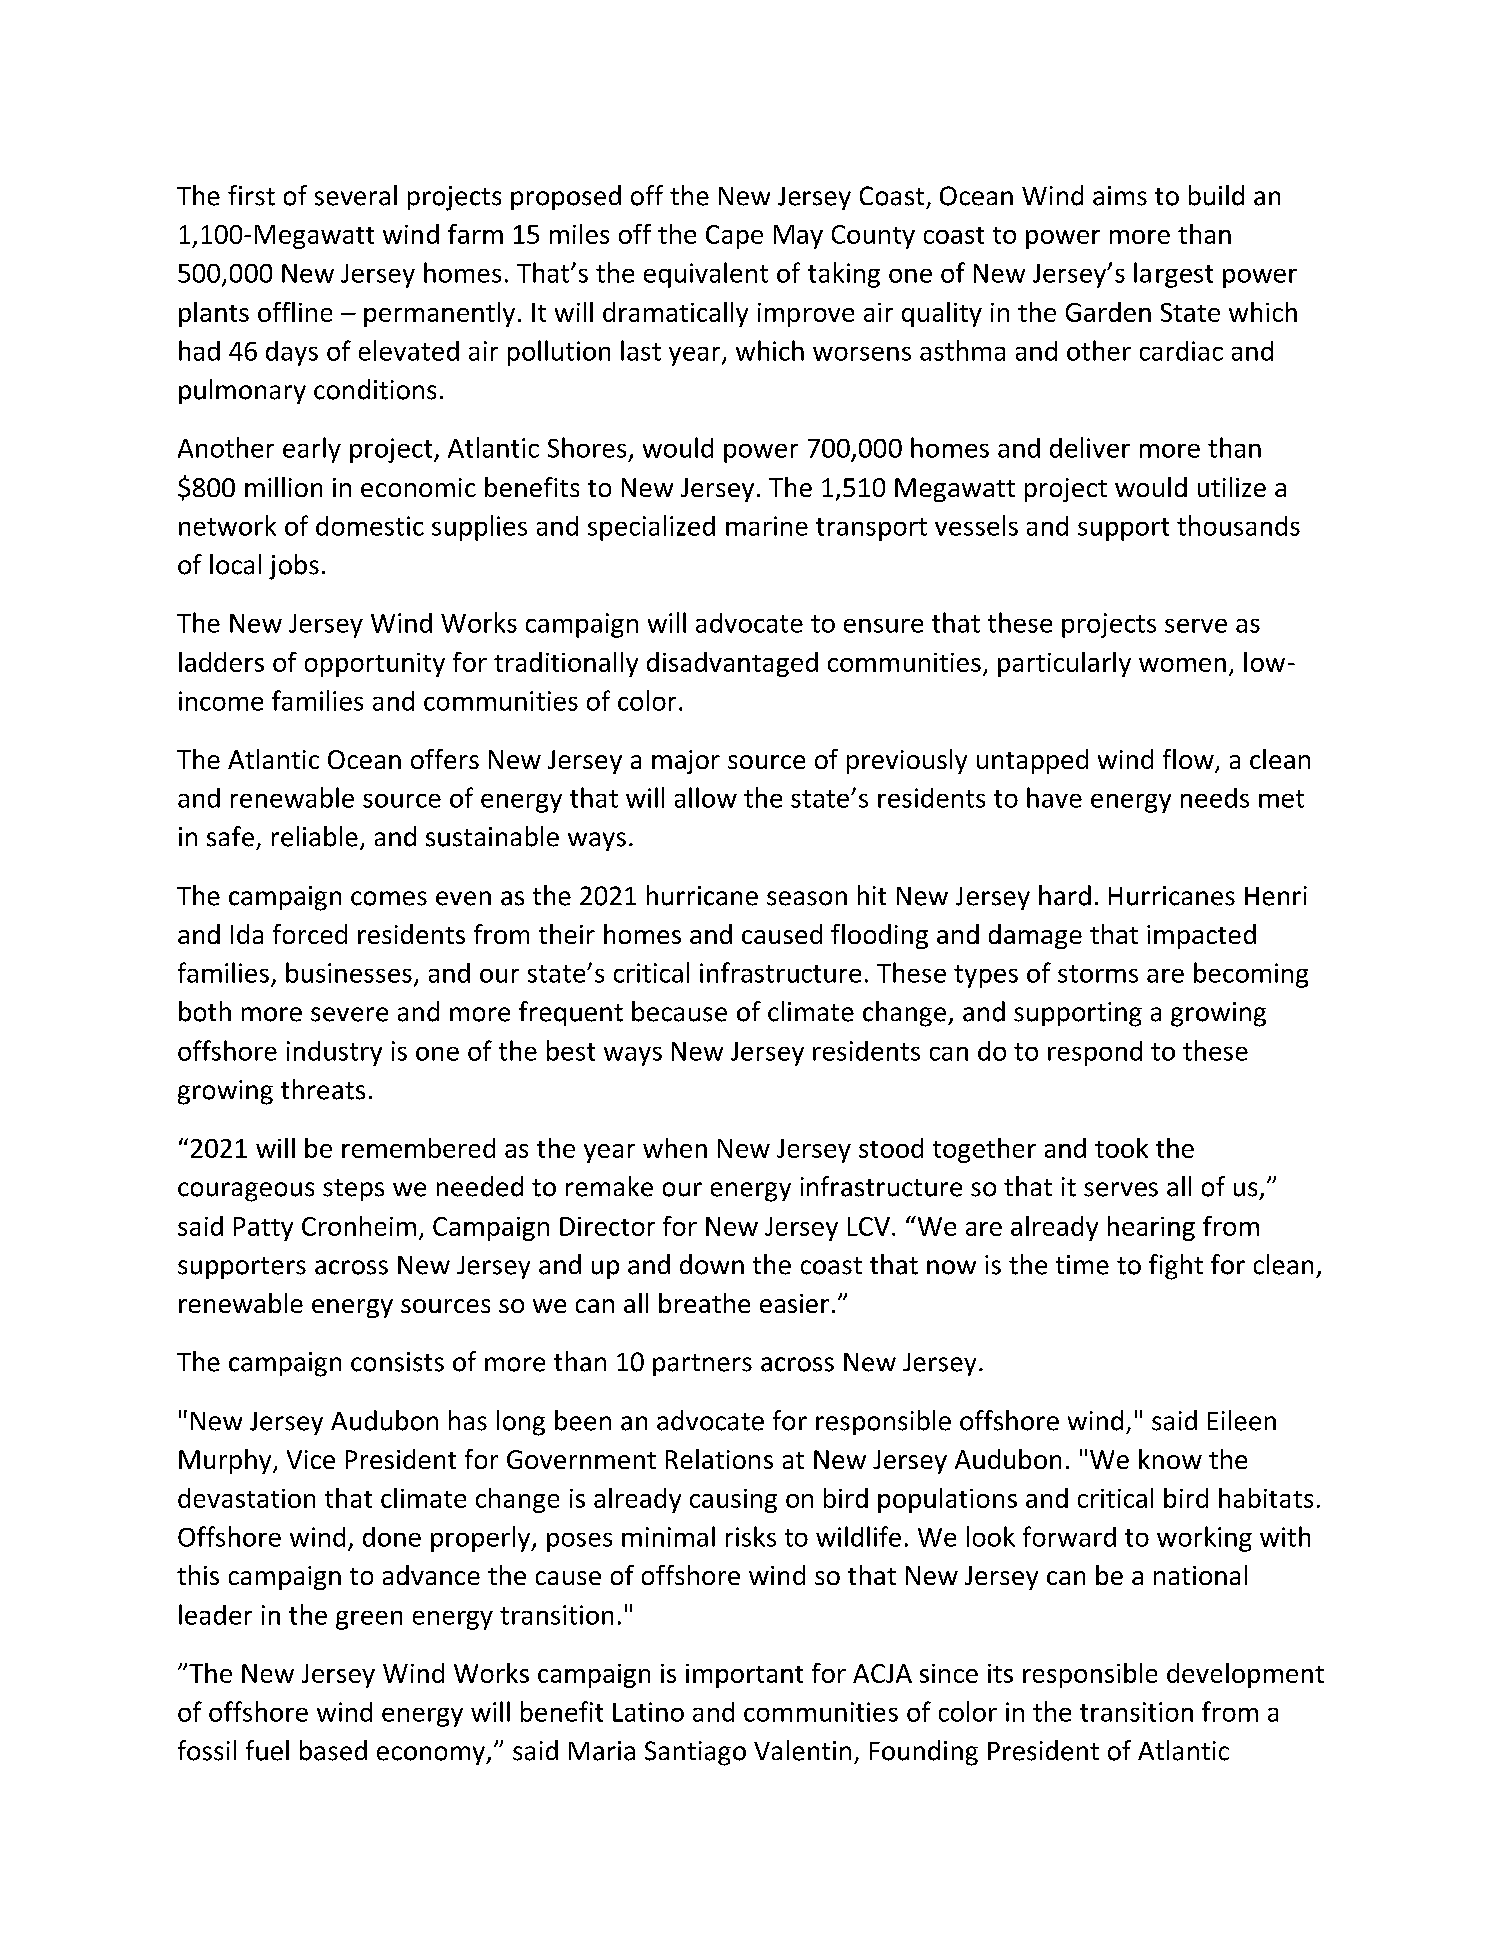  Describe the element at coordinates (1176, 1267) in the page. I see `fight` at that location.
